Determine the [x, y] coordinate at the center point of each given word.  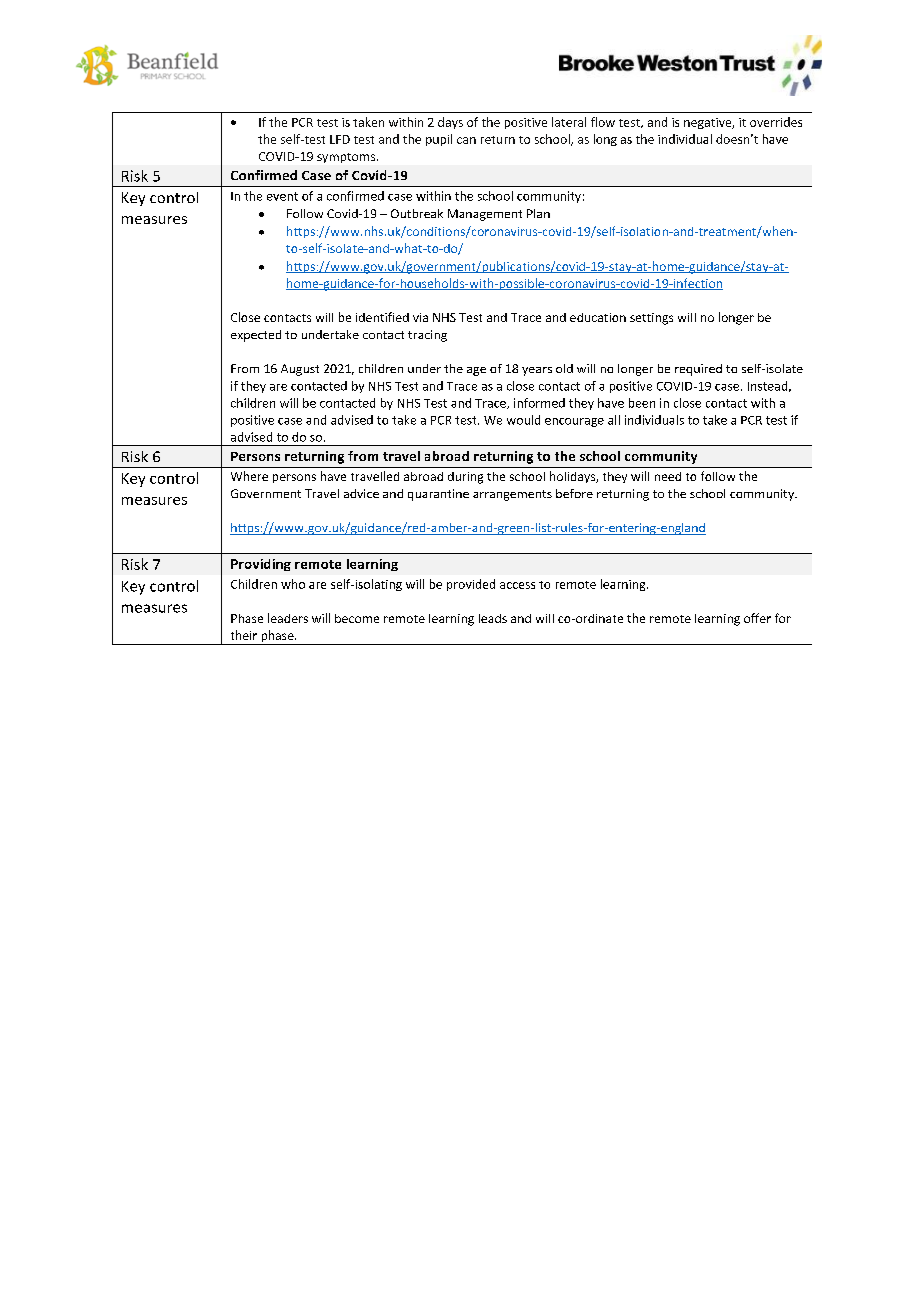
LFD [340, 139]
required [698, 370]
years [537, 371]
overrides [776, 122]
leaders [288, 618]
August [300, 370]
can [466, 140]
